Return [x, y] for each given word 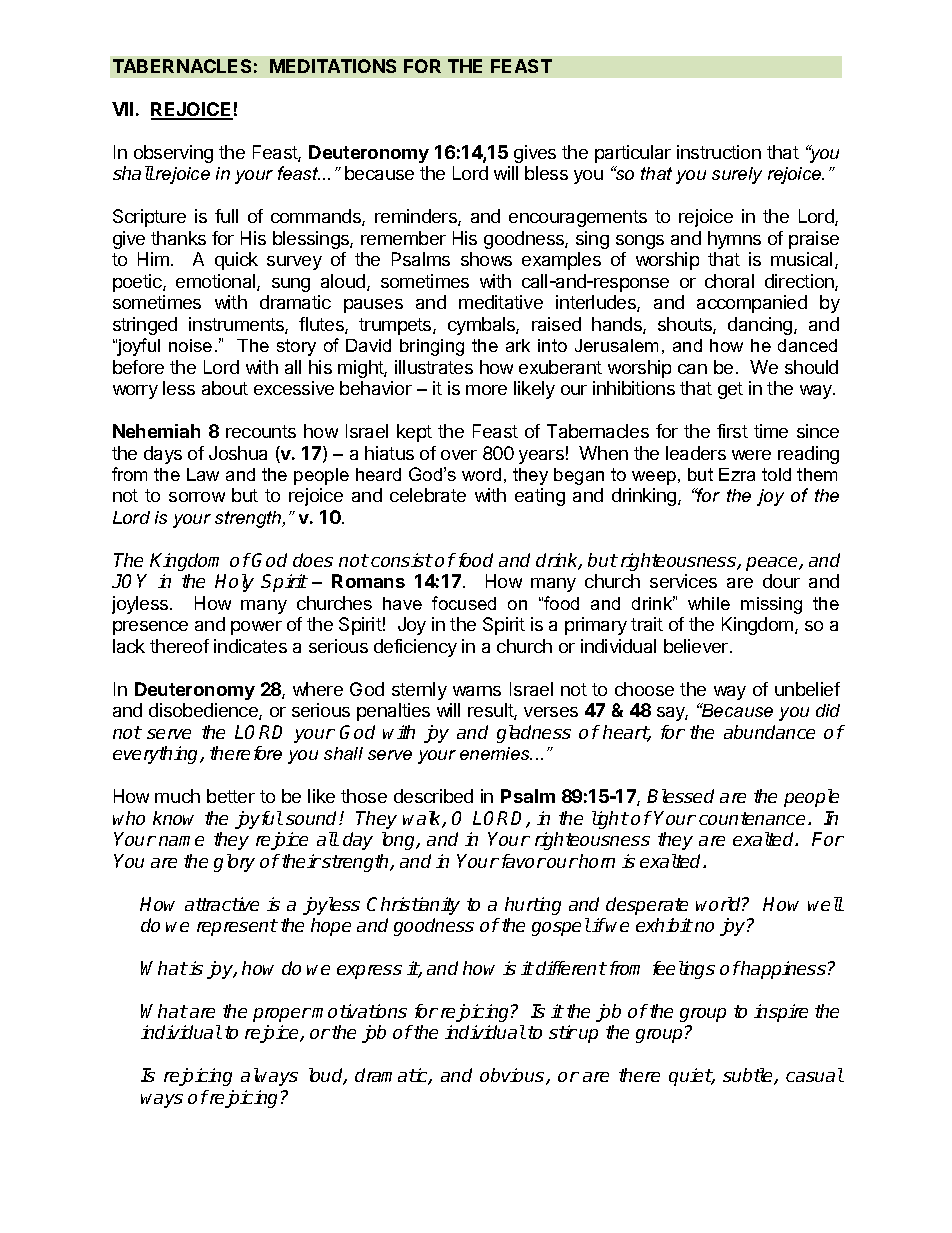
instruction [719, 152]
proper [282, 1015]
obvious [513, 1076]
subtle [749, 1076]
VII [122, 109]
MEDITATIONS [333, 66]
